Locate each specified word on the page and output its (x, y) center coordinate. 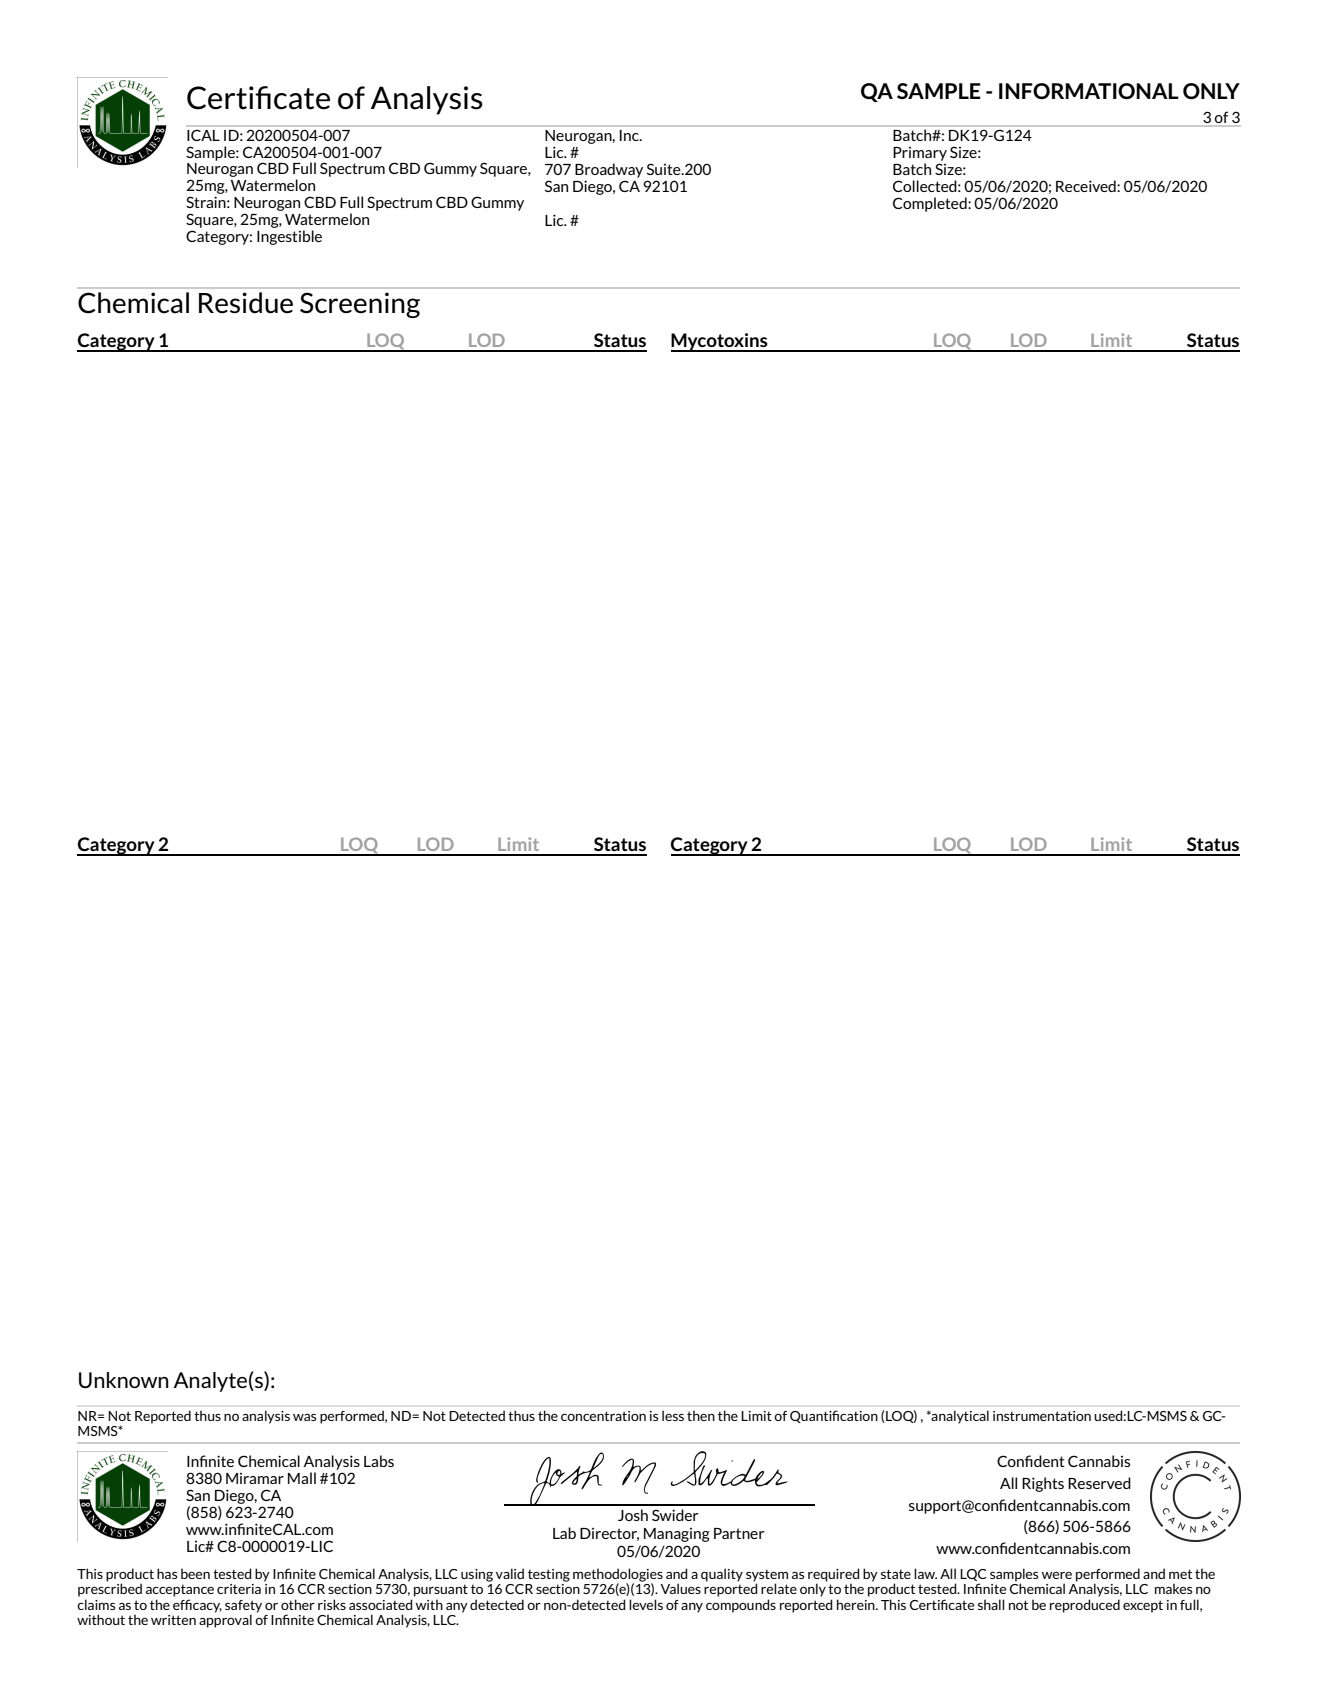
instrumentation (1042, 1416)
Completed (931, 204)
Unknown (124, 1380)
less (673, 1415)
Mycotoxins (720, 342)
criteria (239, 1589)
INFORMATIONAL (1089, 91)
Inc (630, 135)
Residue (246, 303)
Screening (360, 305)
